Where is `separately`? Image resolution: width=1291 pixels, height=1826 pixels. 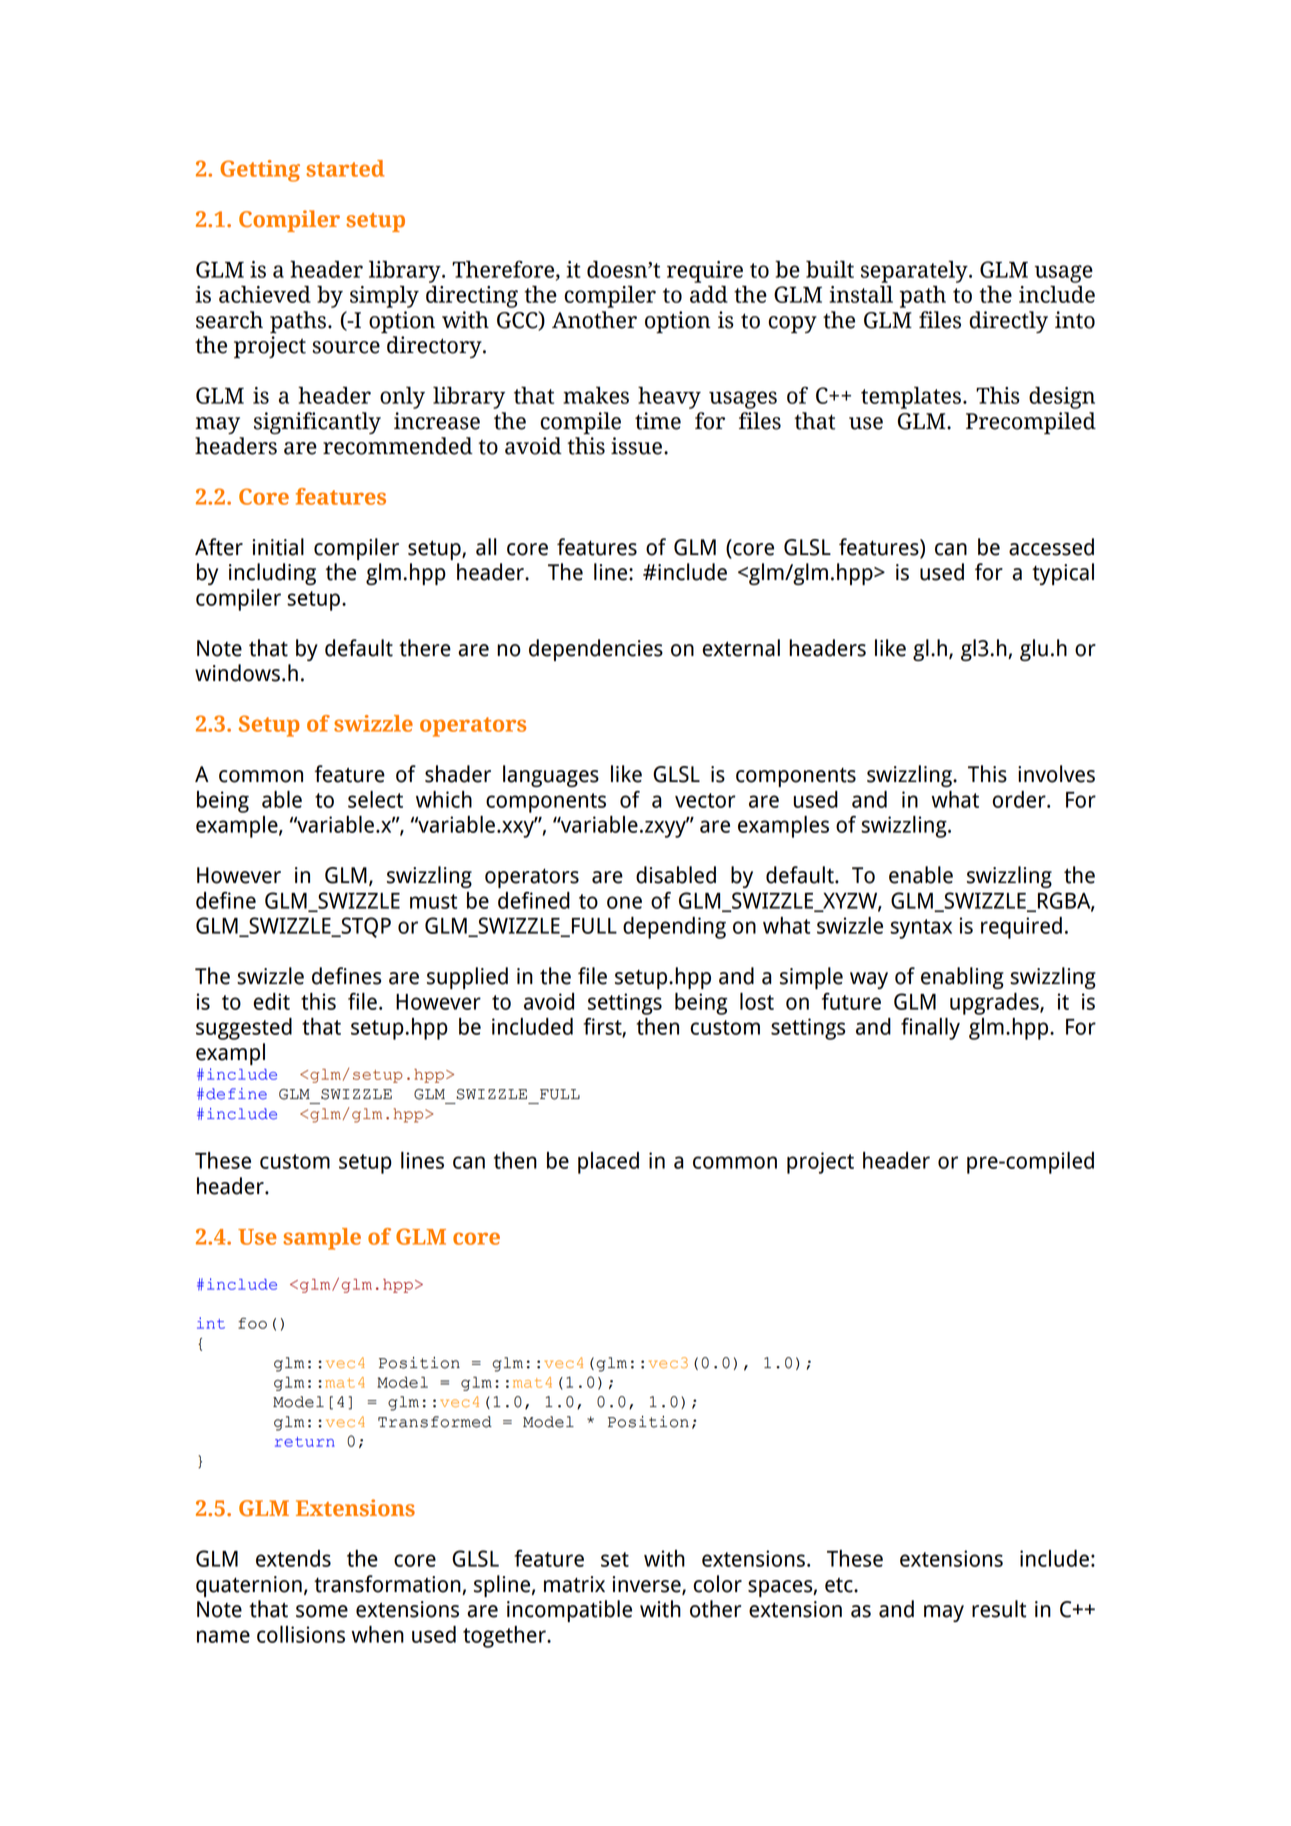
separately is located at coordinates (915, 271).
